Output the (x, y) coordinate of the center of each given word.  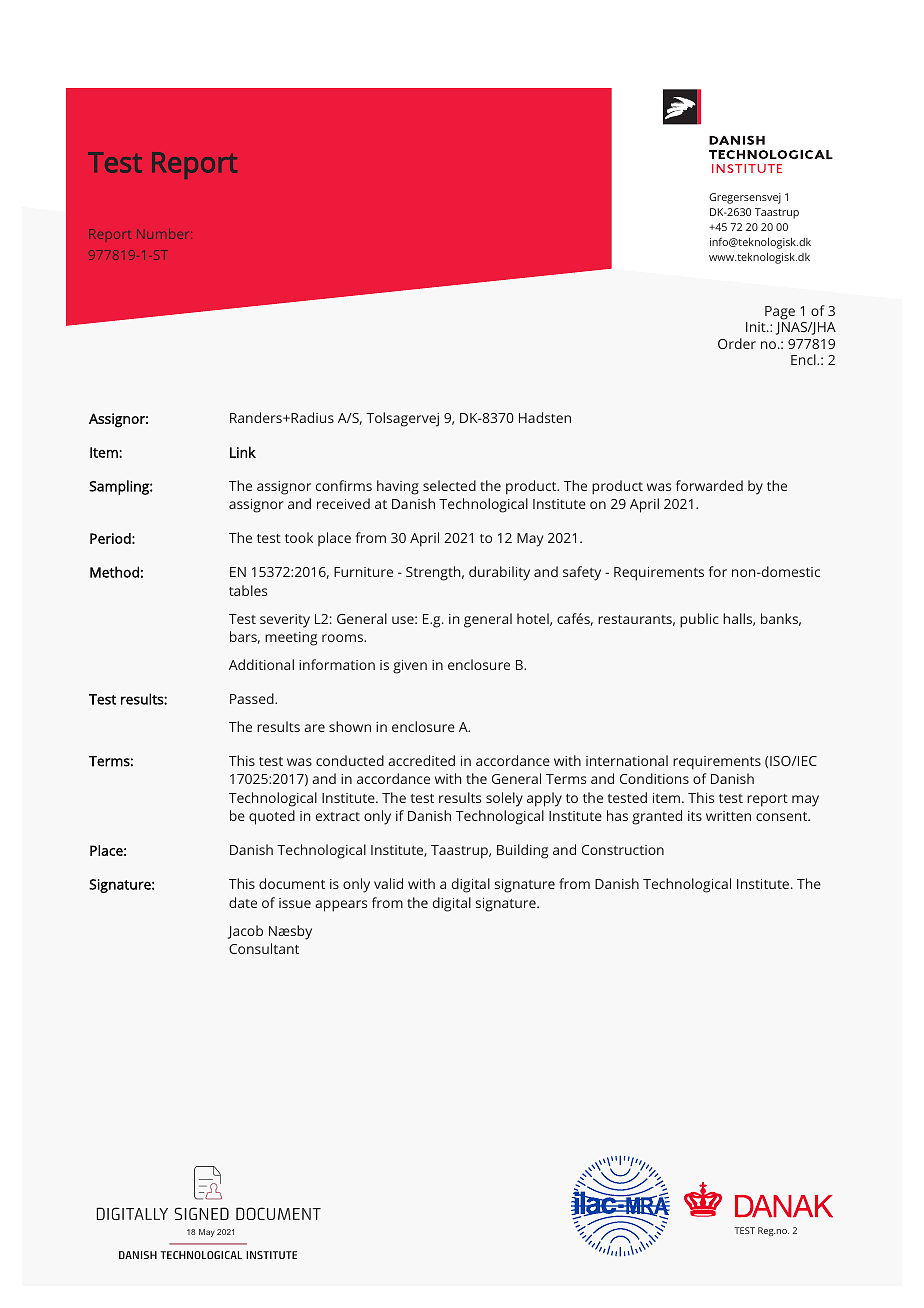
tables (248, 590)
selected (449, 485)
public (699, 620)
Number (164, 234)
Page (780, 313)
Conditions (654, 778)
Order (737, 343)
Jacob (245, 932)
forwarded (709, 485)
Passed (253, 698)
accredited (421, 760)
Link (243, 452)
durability (499, 573)
